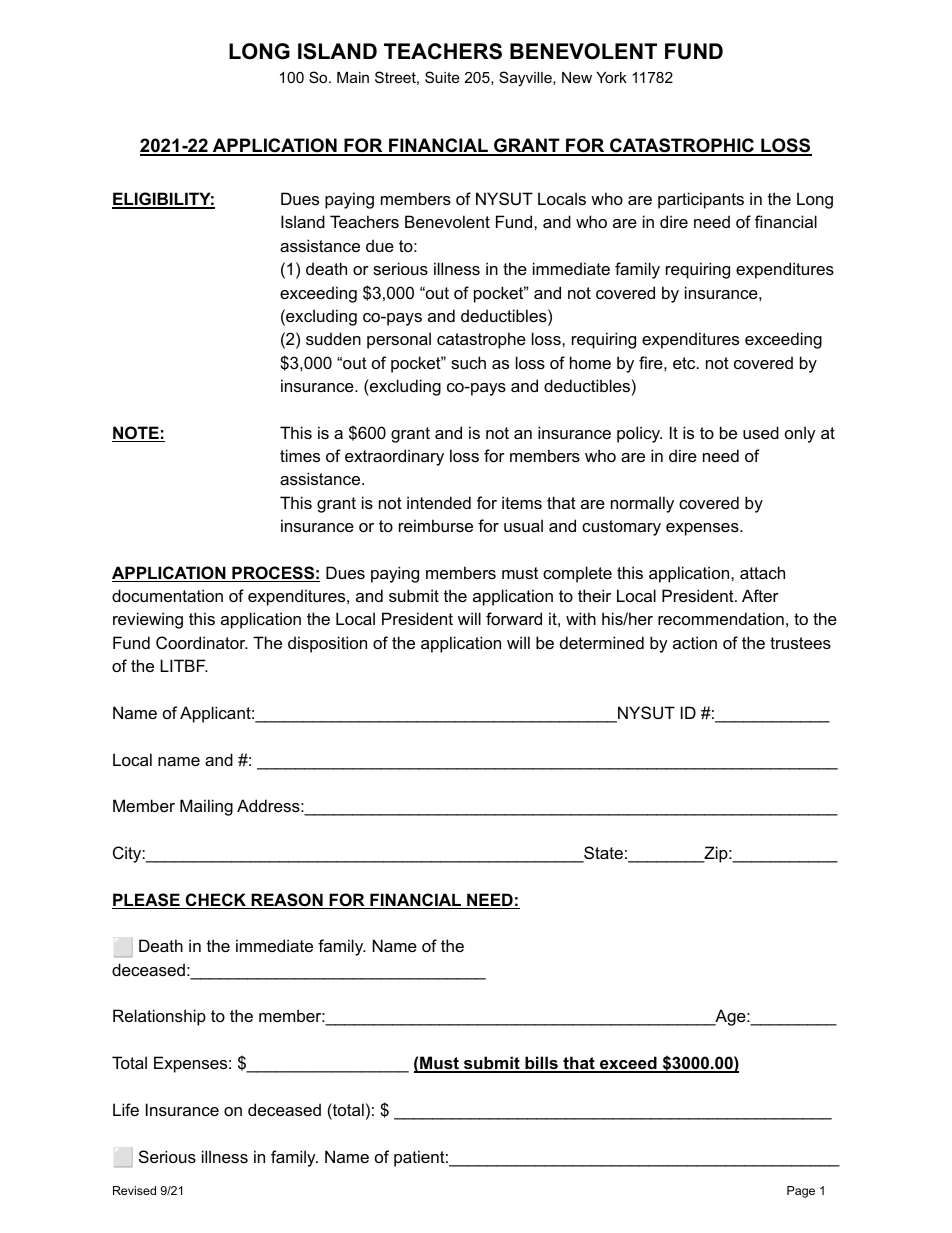 This page has width=952, height=1233. What do you see at coordinates (206, 807) in the page?
I see `Mailing` at bounding box center [206, 807].
